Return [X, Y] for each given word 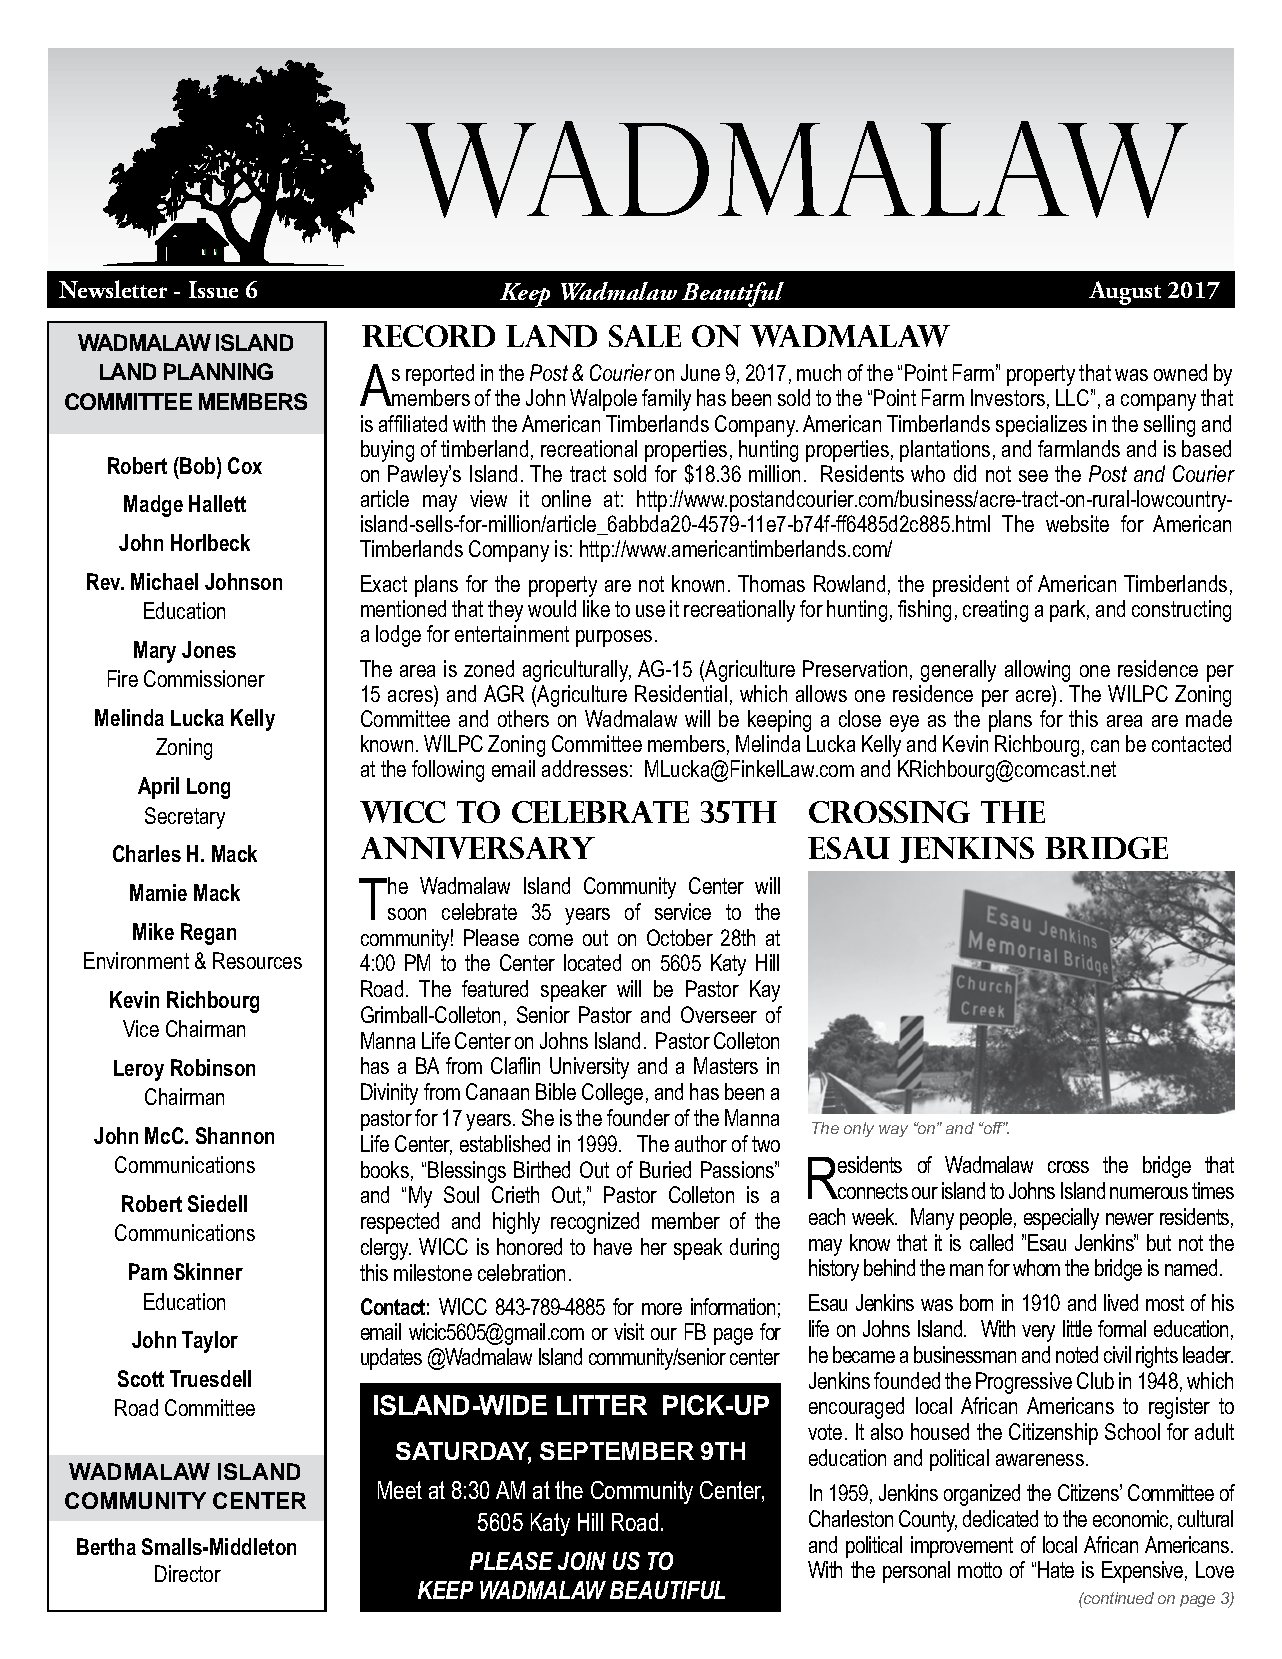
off [993, 1128]
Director [188, 1573]
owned [1180, 372]
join [582, 1561]
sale [645, 336]
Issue [213, 289]
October [680, 937]
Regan [208, 934]
